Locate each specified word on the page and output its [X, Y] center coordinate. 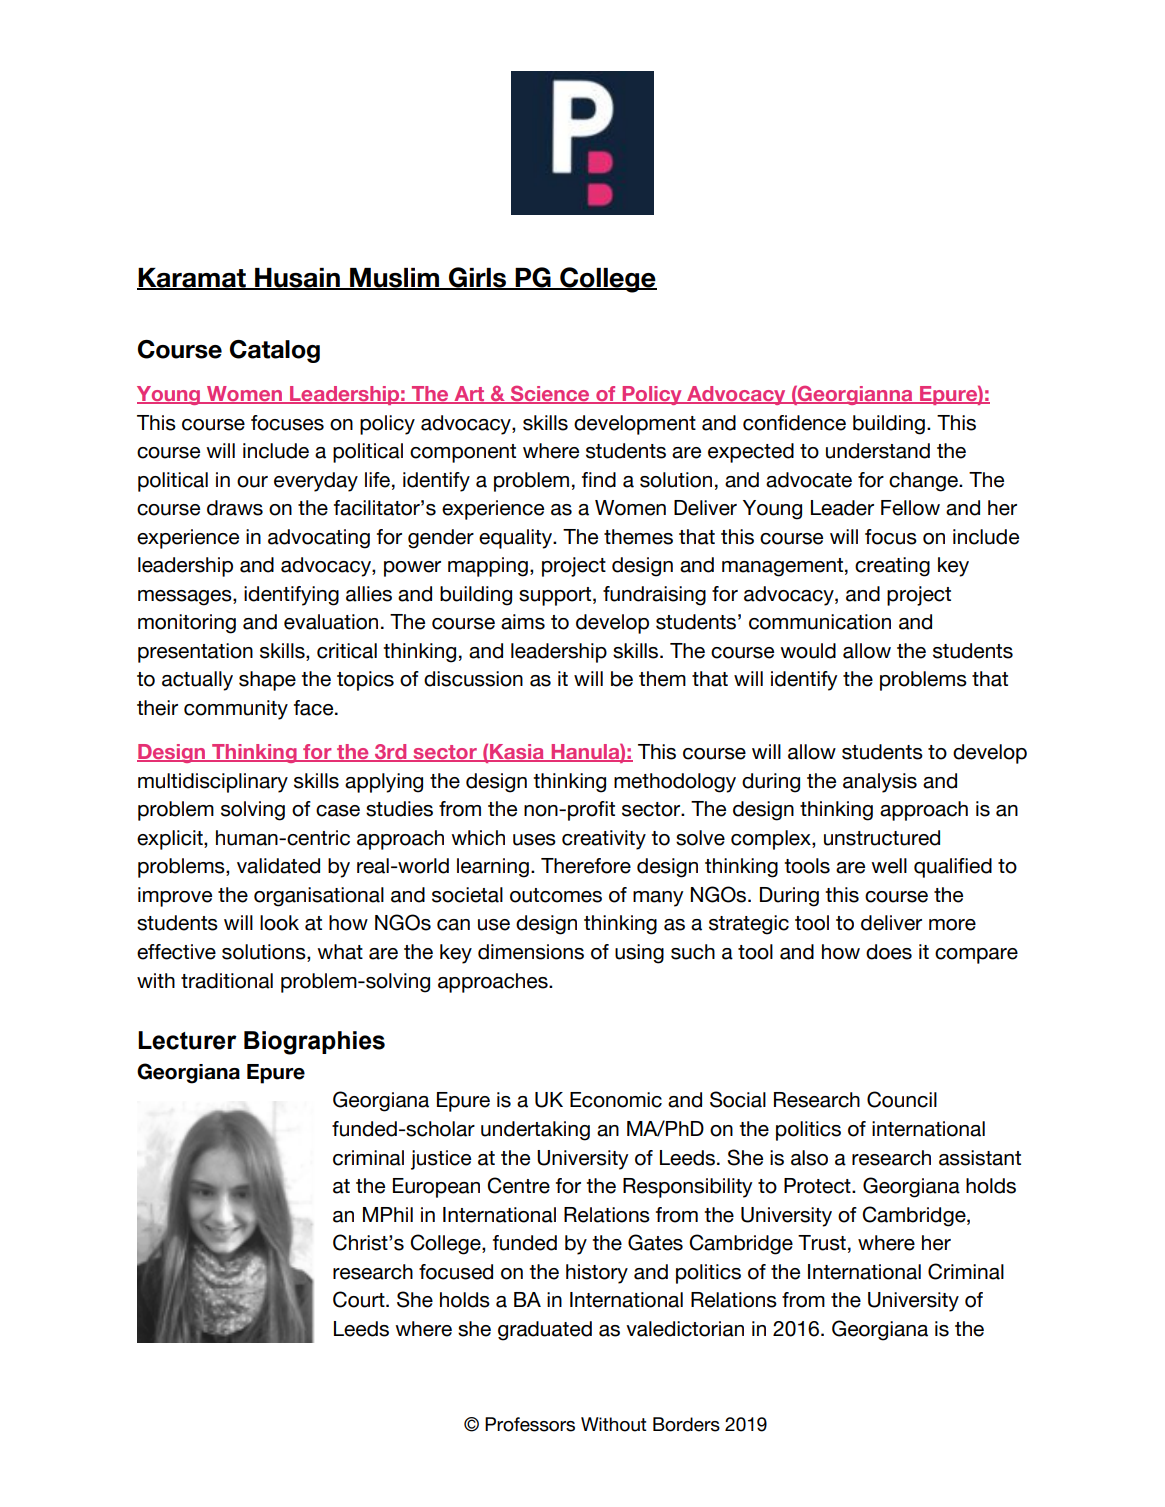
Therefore [586, 866]
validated [278, 866]
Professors [530, 1424]
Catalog [275, 351]
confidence [794, 423]
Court [360, 1299]
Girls [477, 278]
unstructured [882, 838]
